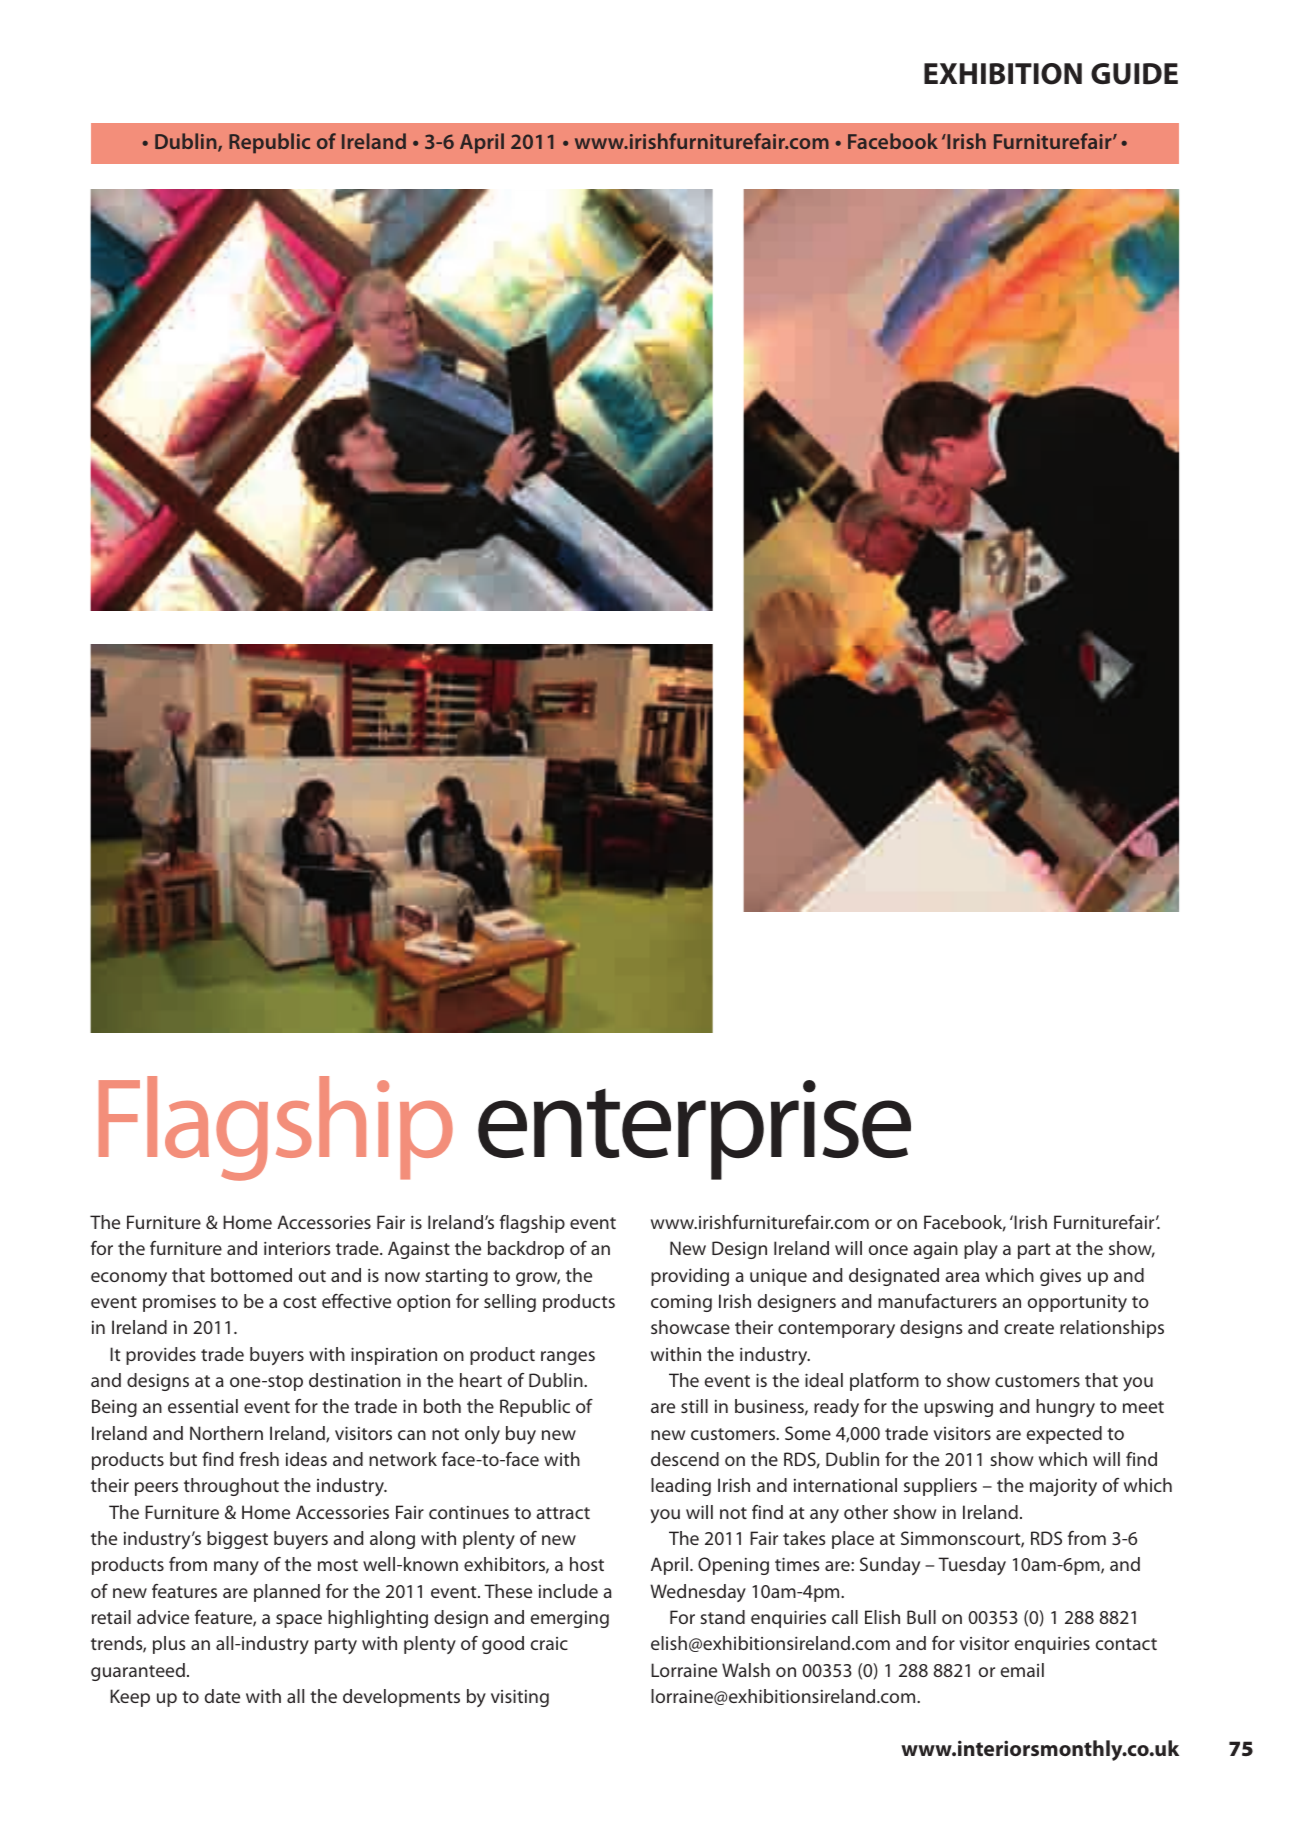 The image size is (1299, 1842). Describe the element at coordinates (981, 1250) in the image. I see `play` at that location.
